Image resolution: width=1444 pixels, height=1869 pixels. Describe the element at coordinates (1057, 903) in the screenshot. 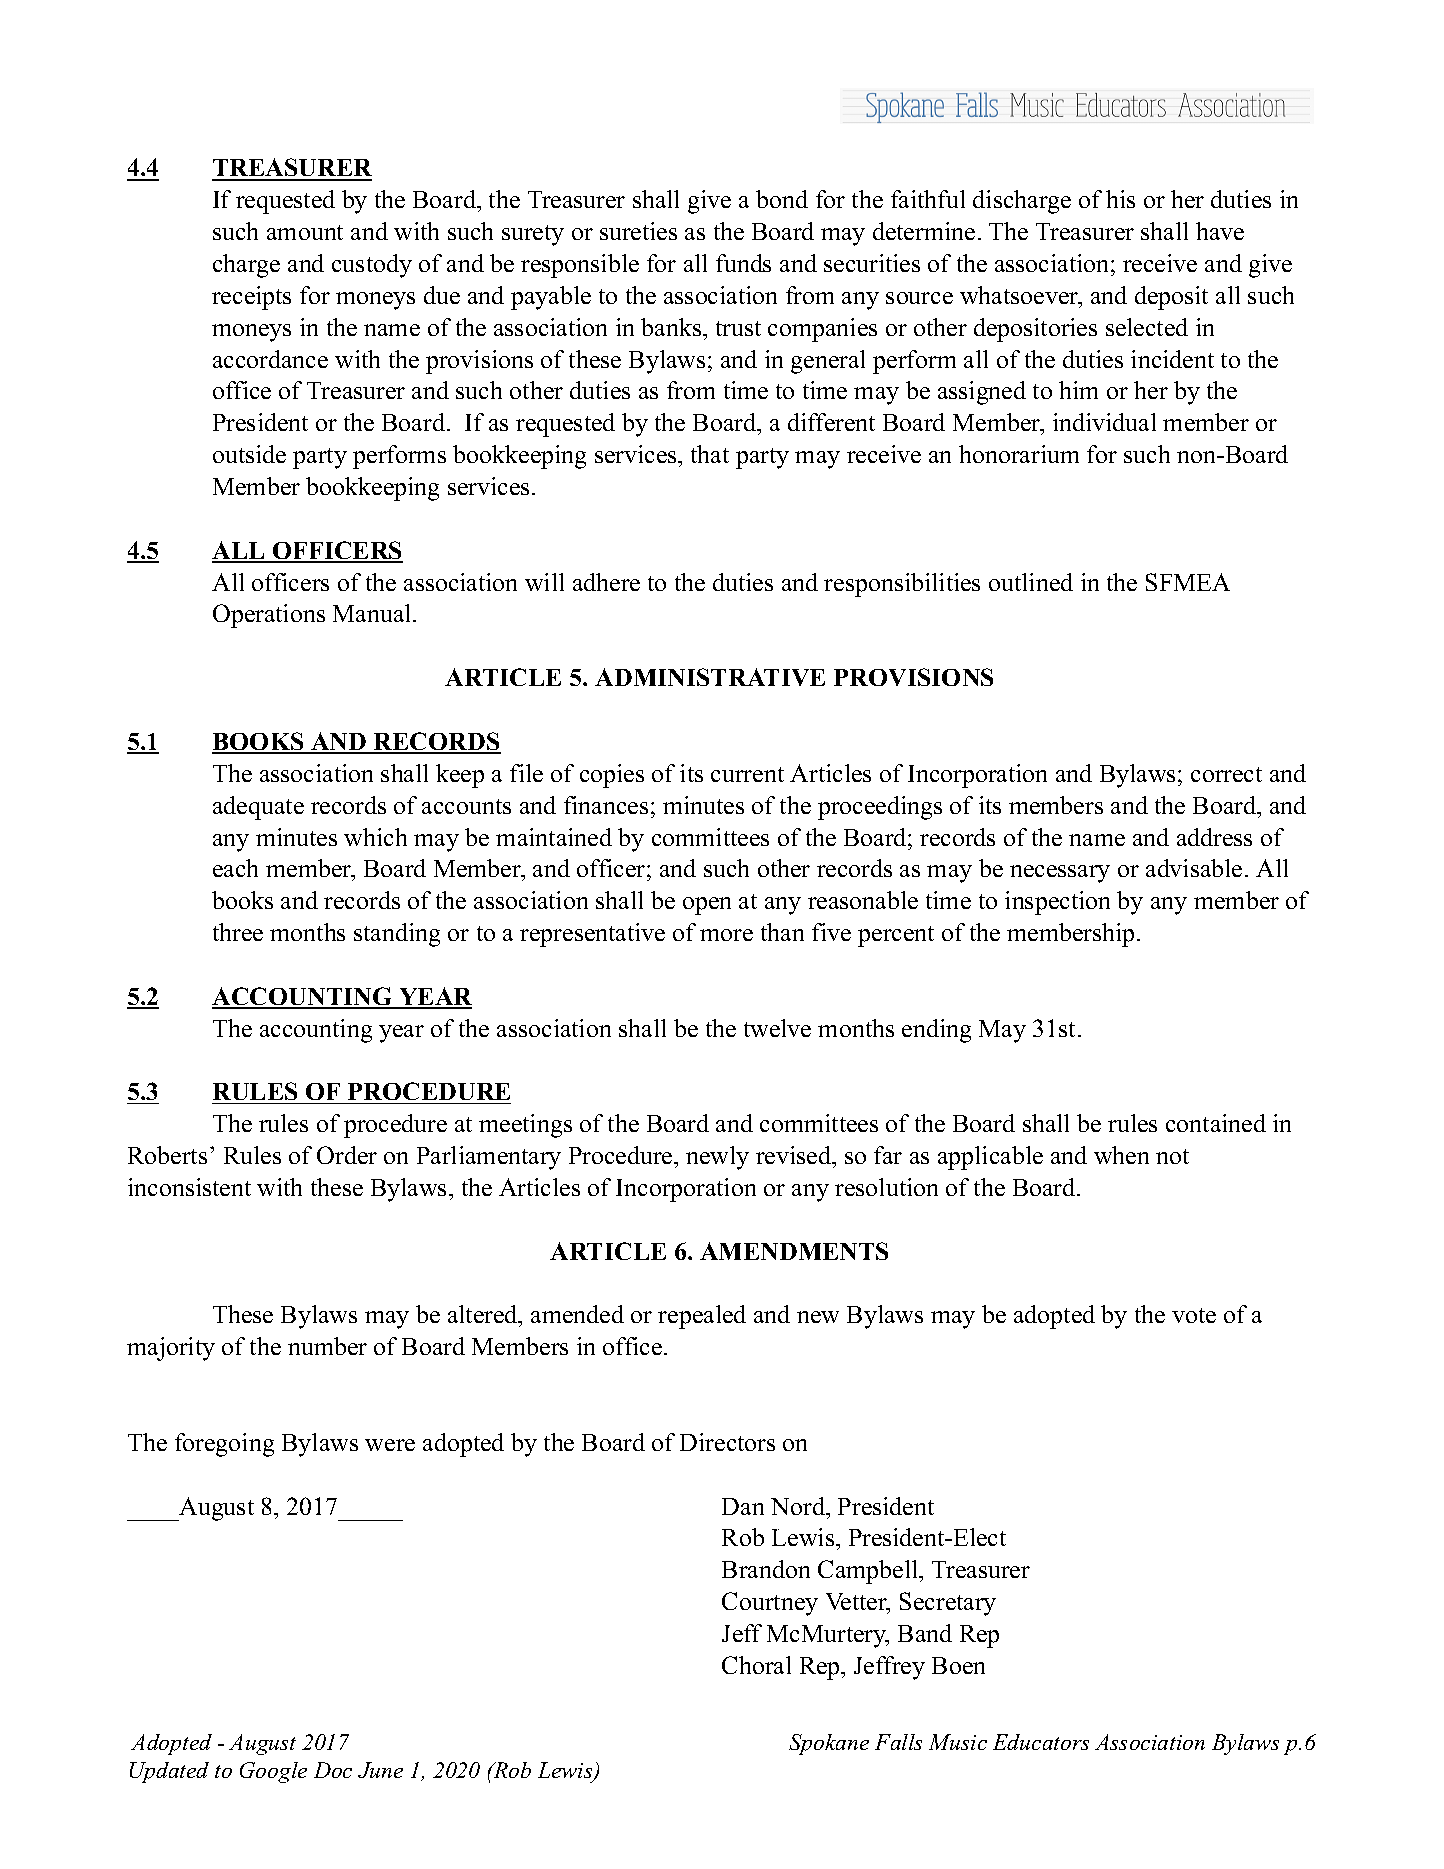

I see `inspection` at that location.
